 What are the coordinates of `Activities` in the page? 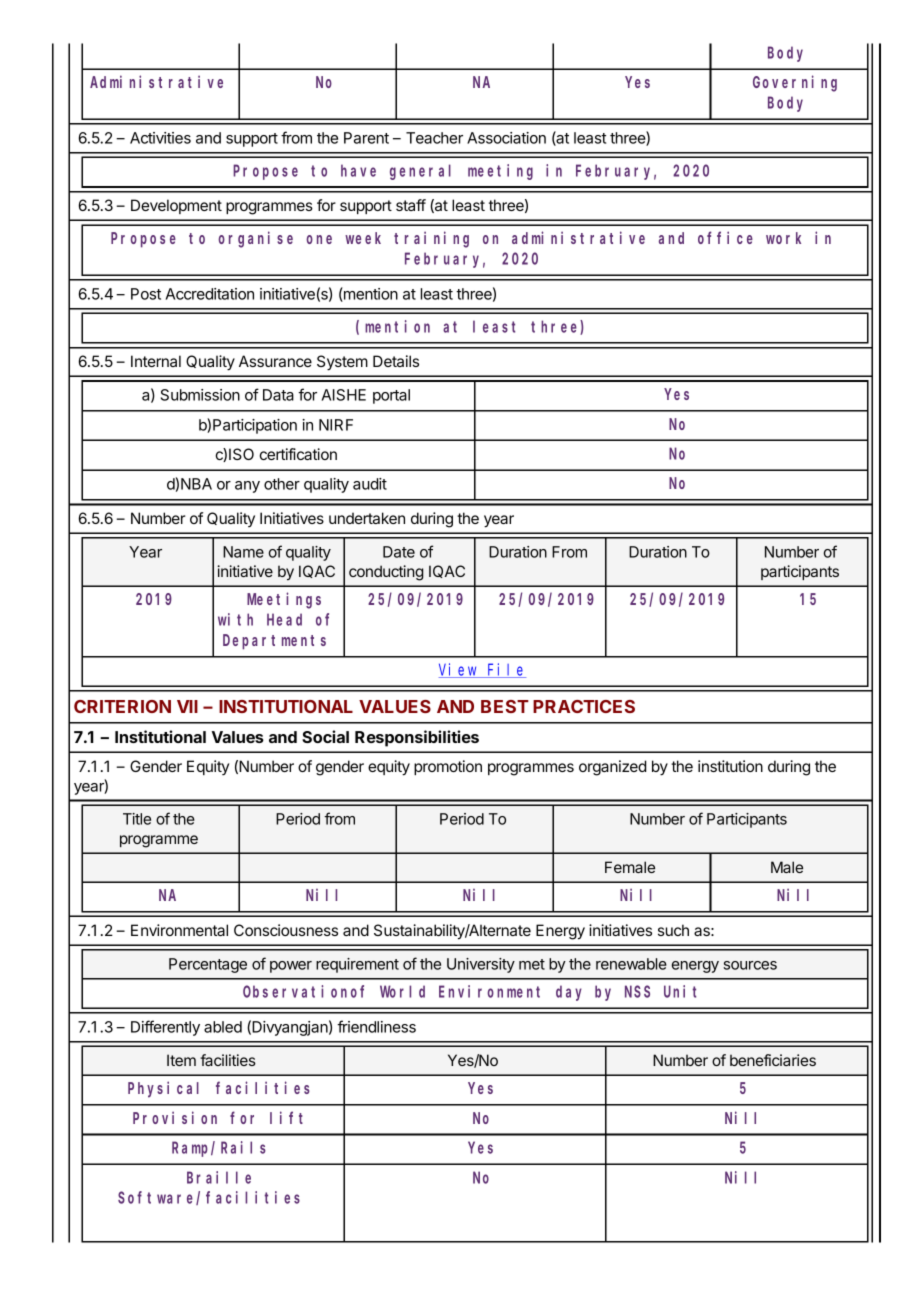 It's located at (160, 138).
